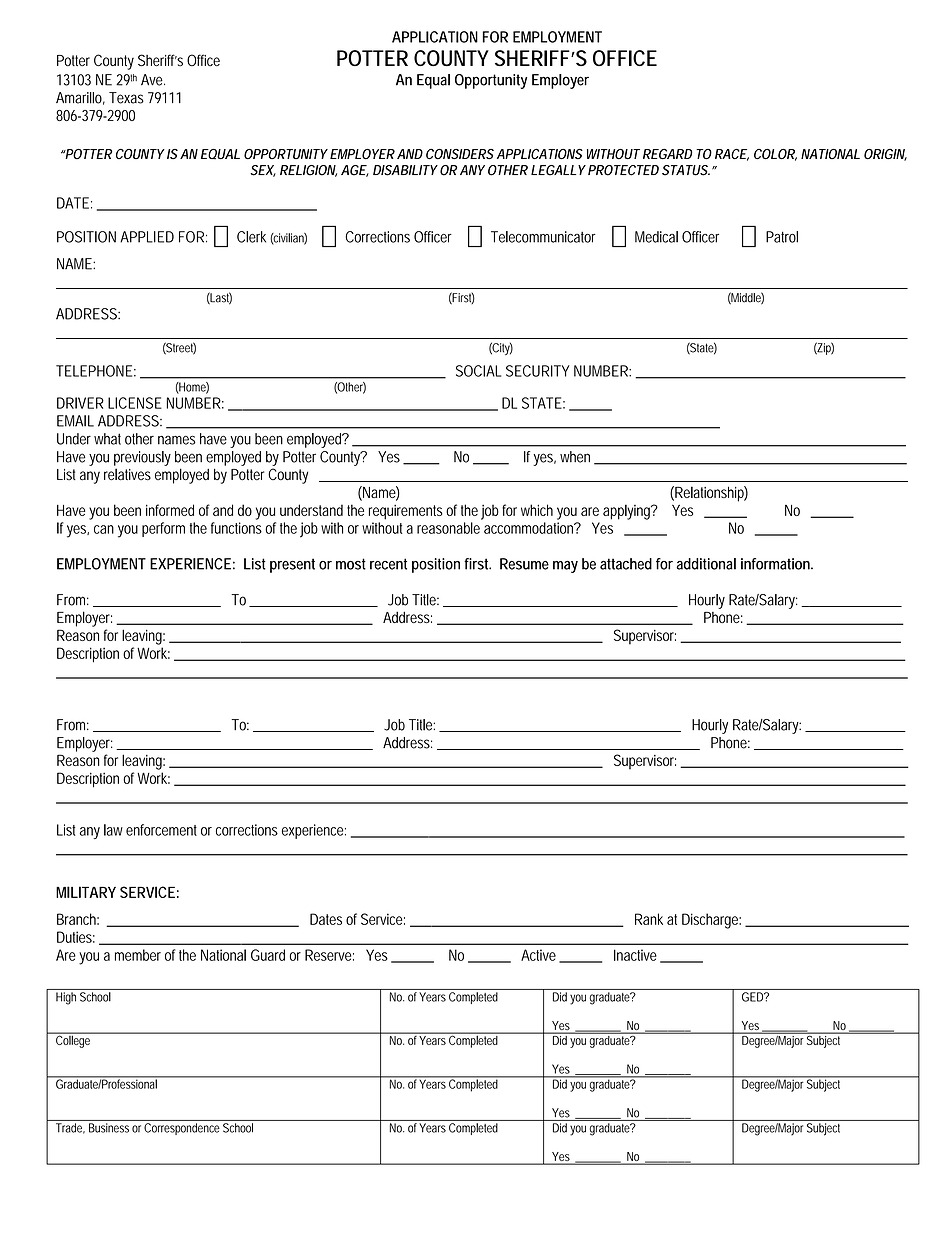 The image size is (952, 1233). Describe the element at coordinates (668, 154) in the document. I see `REGARD` at that location.
